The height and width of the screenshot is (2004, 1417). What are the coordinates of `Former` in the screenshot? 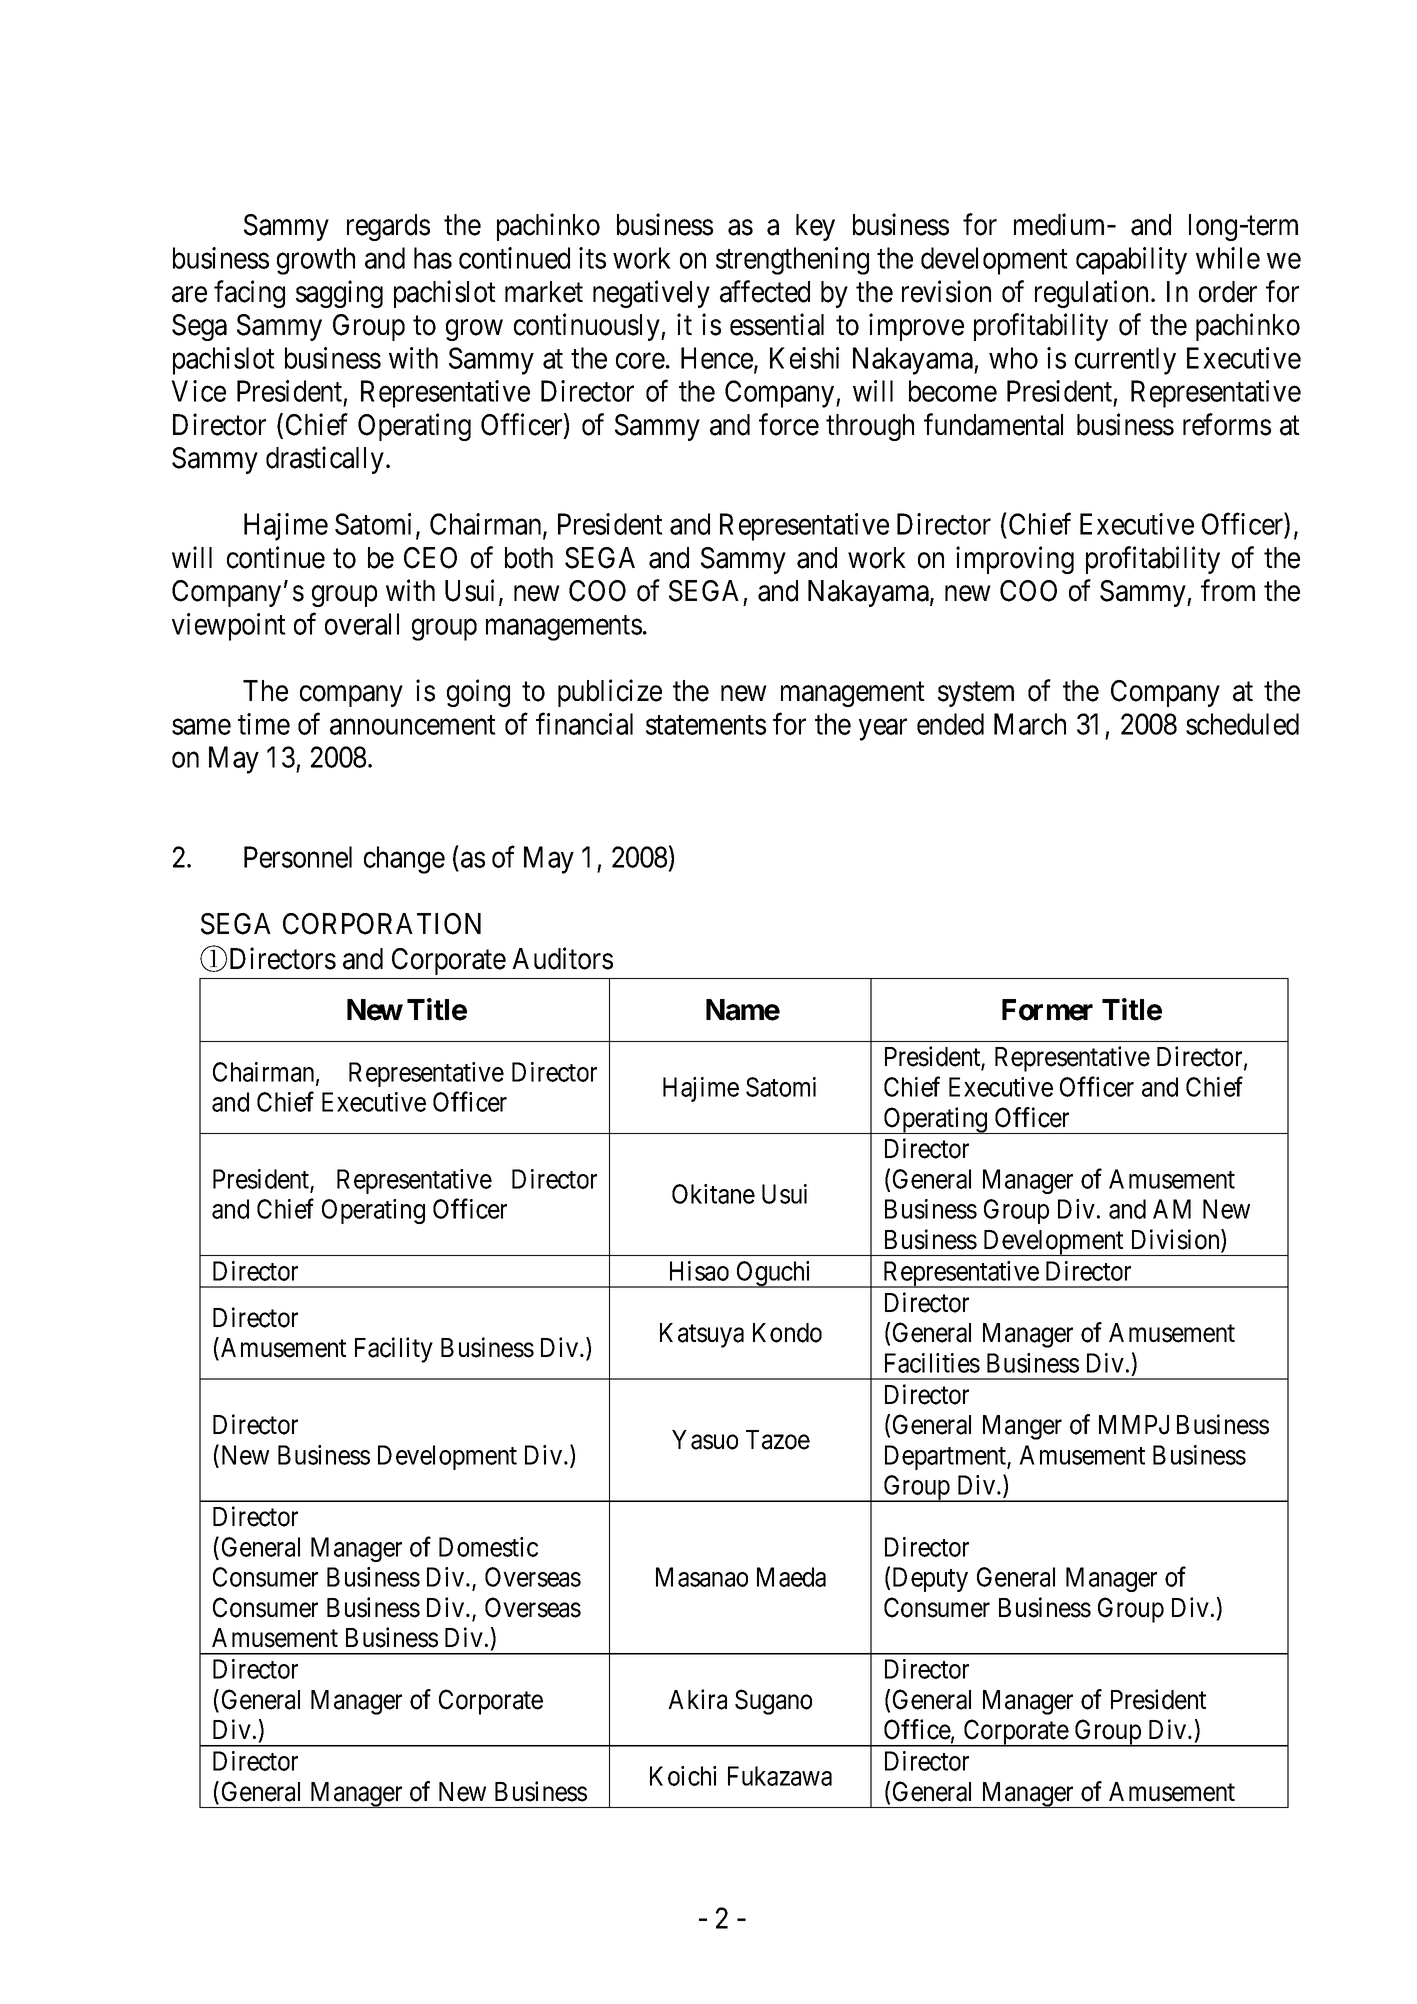 It's located at (1047, 1010).
